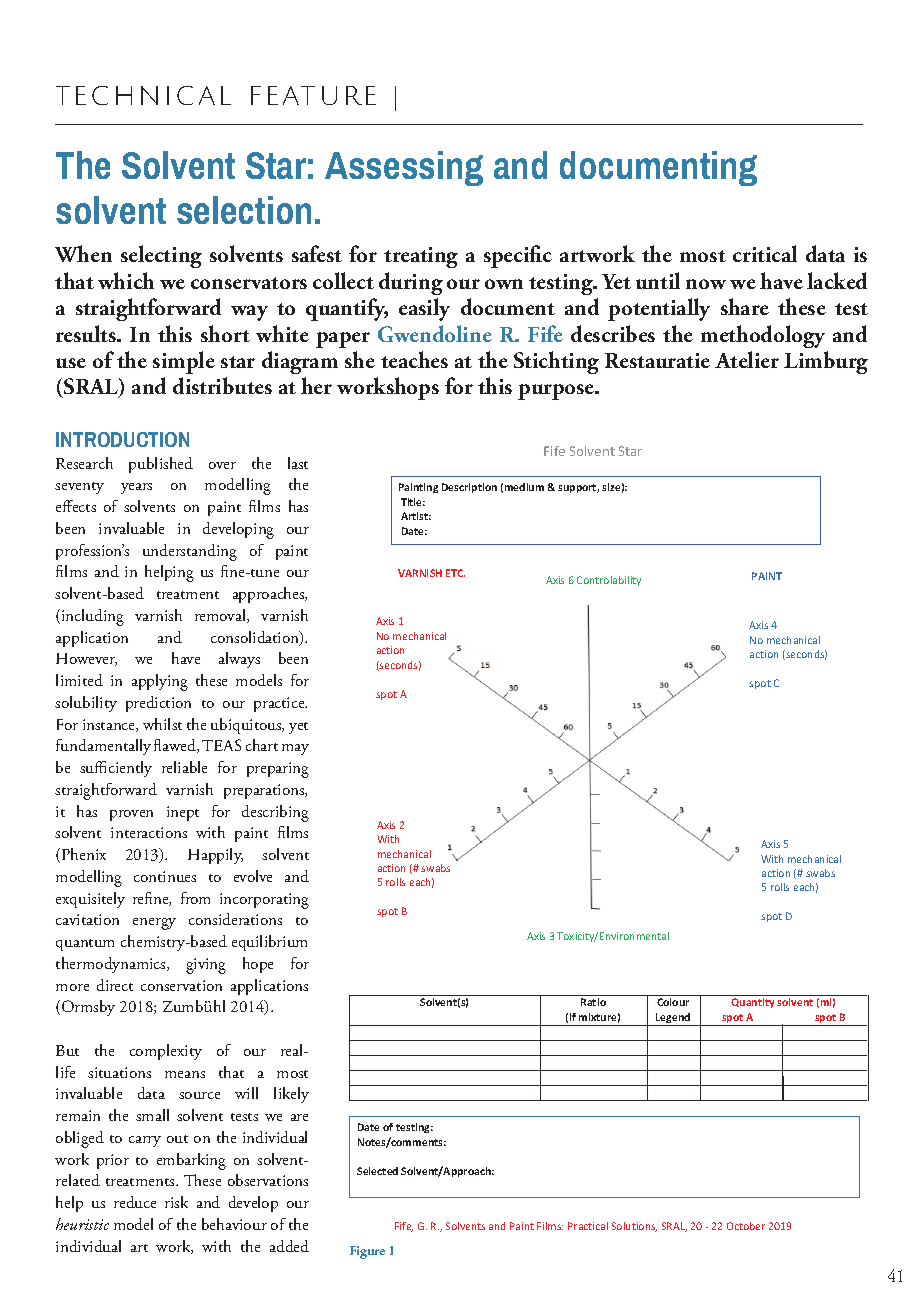 This document has width=924, height=1308. Describe the element at coordinates (765, 253) in the document. I see `critical` at that location.
